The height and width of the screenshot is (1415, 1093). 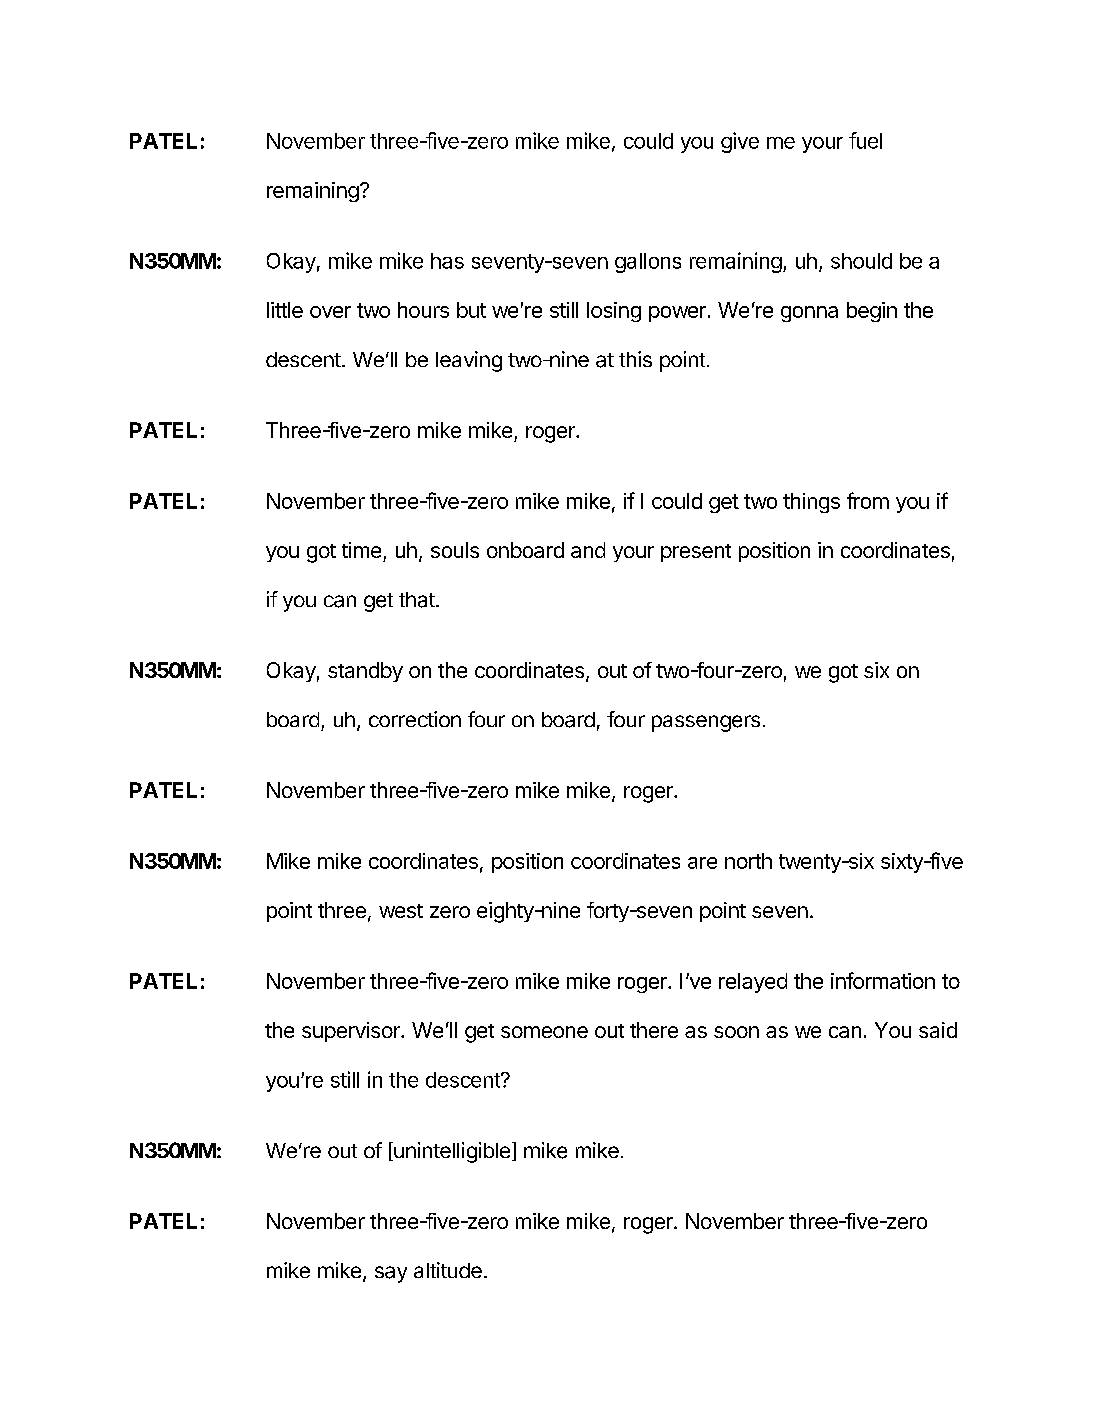 What do you see at coordinates (883, 980) in the screenshot?
I see `information` at bounding box center [883, 980].
